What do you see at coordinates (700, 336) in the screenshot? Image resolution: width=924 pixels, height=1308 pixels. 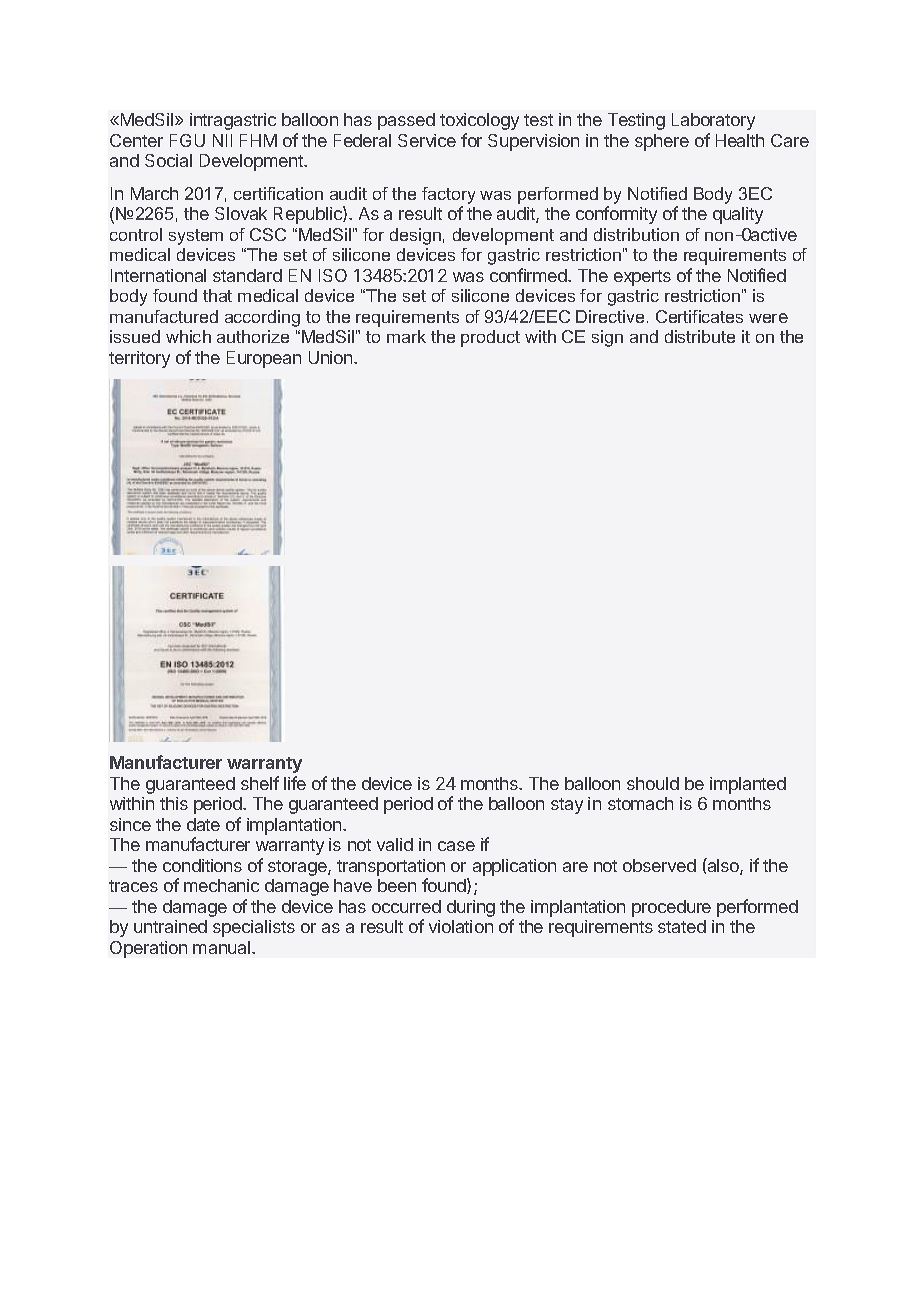 I see `distribute` at bounding box center [700, 336].
